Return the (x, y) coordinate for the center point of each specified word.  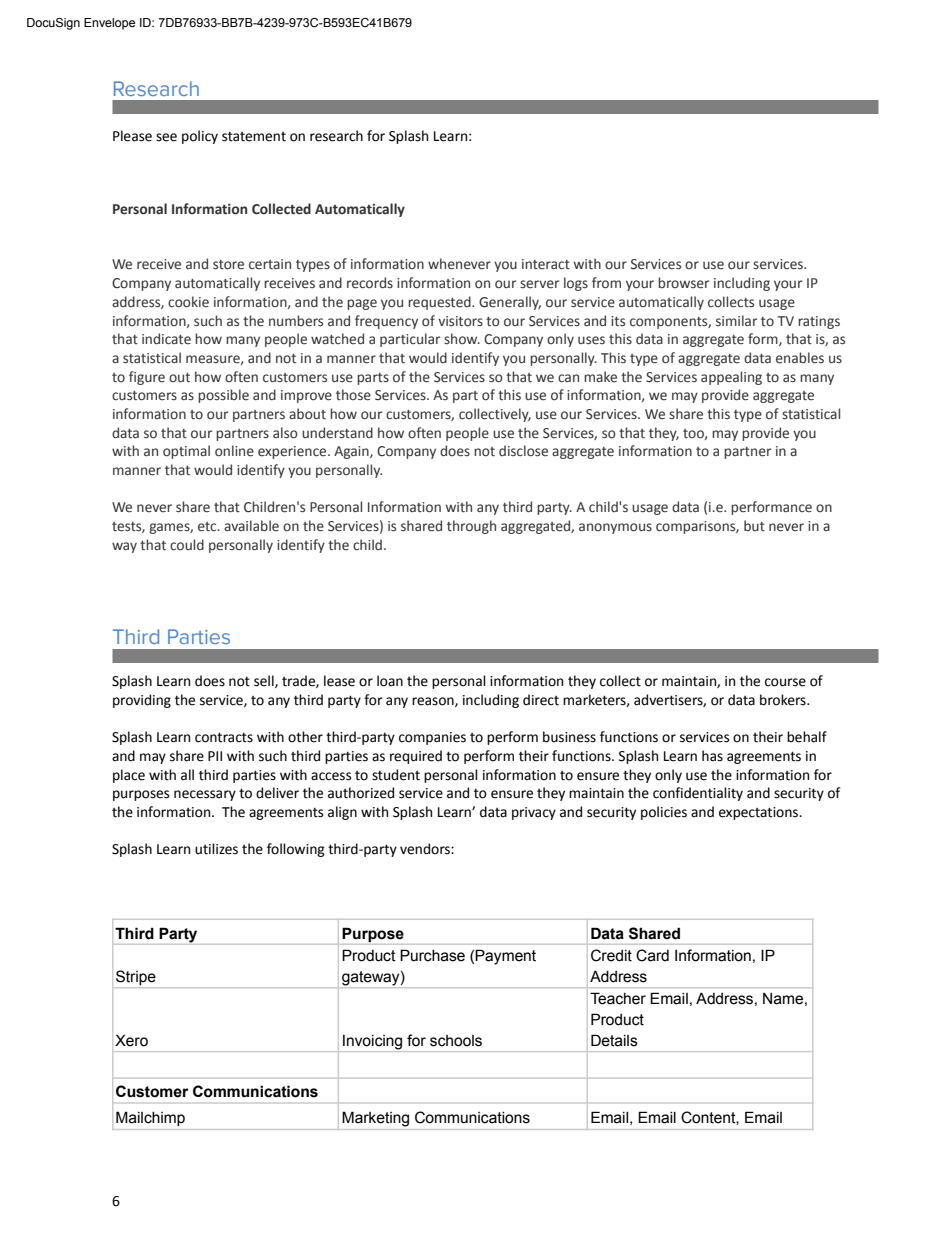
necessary (205, 795)
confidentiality (698, 794)
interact (546, 264)
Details (614, 1040)
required (416, 757)
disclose (523, 451)
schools (456, 1041)
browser (683, 283)
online (234, 451)
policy (200, 137)
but (754, 525)
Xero (131, 1040)
